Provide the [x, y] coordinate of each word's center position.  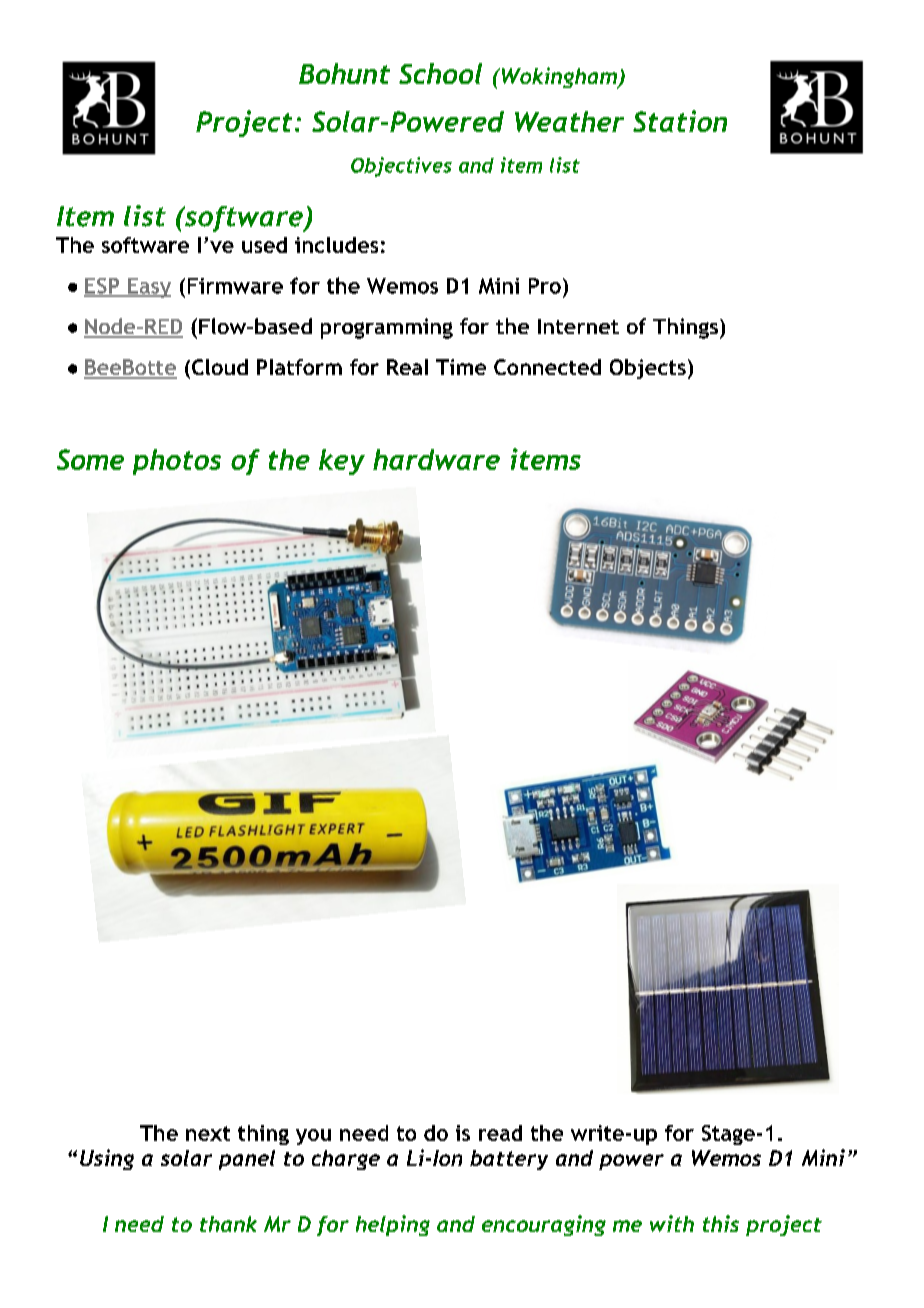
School [440, 73]
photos [177, 462]
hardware [436, 459]
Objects [648, 369]
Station [680, 121]
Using [107, 1159]
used [264, 245]
